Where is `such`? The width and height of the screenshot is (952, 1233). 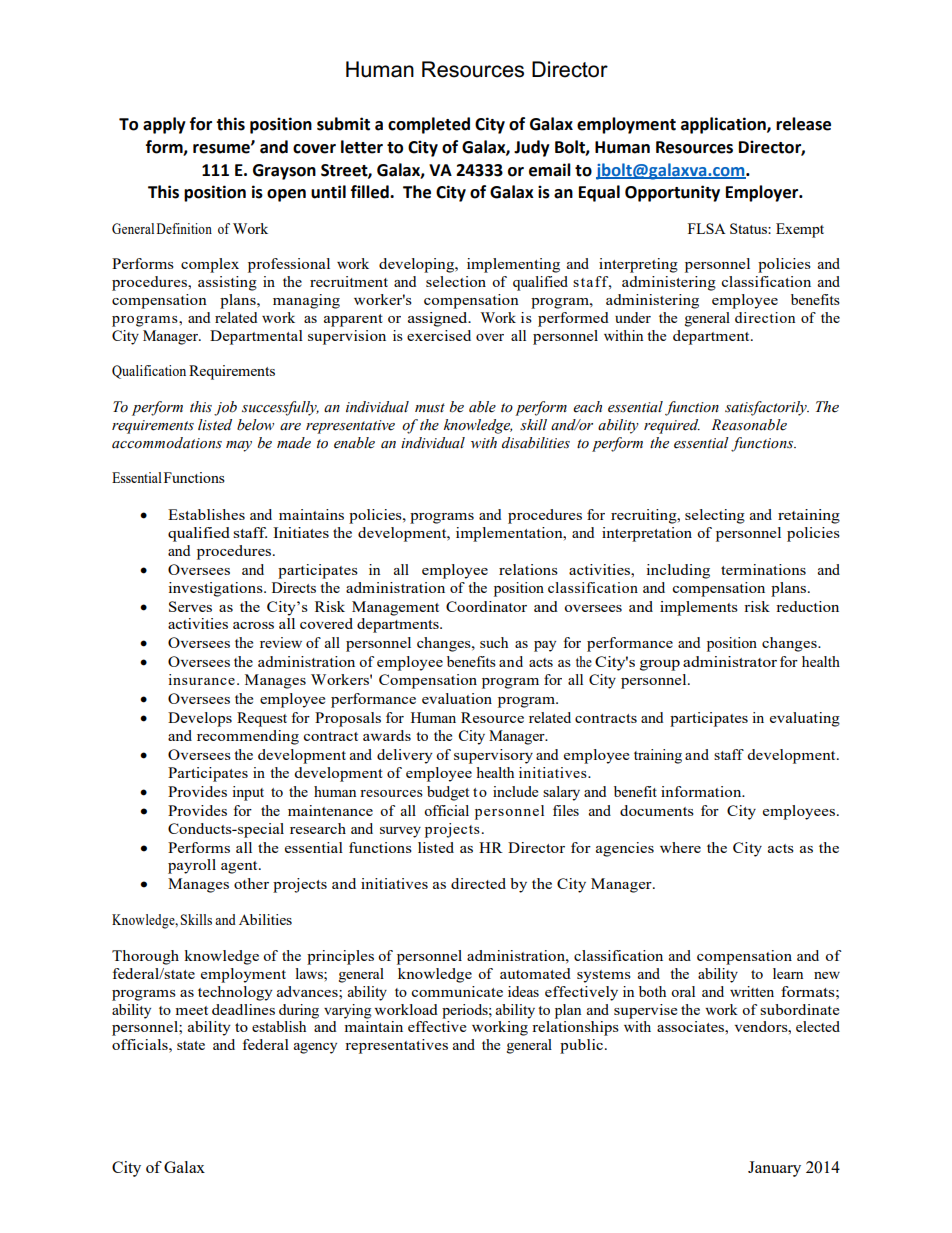 such is located at coordinates (494, 642).
